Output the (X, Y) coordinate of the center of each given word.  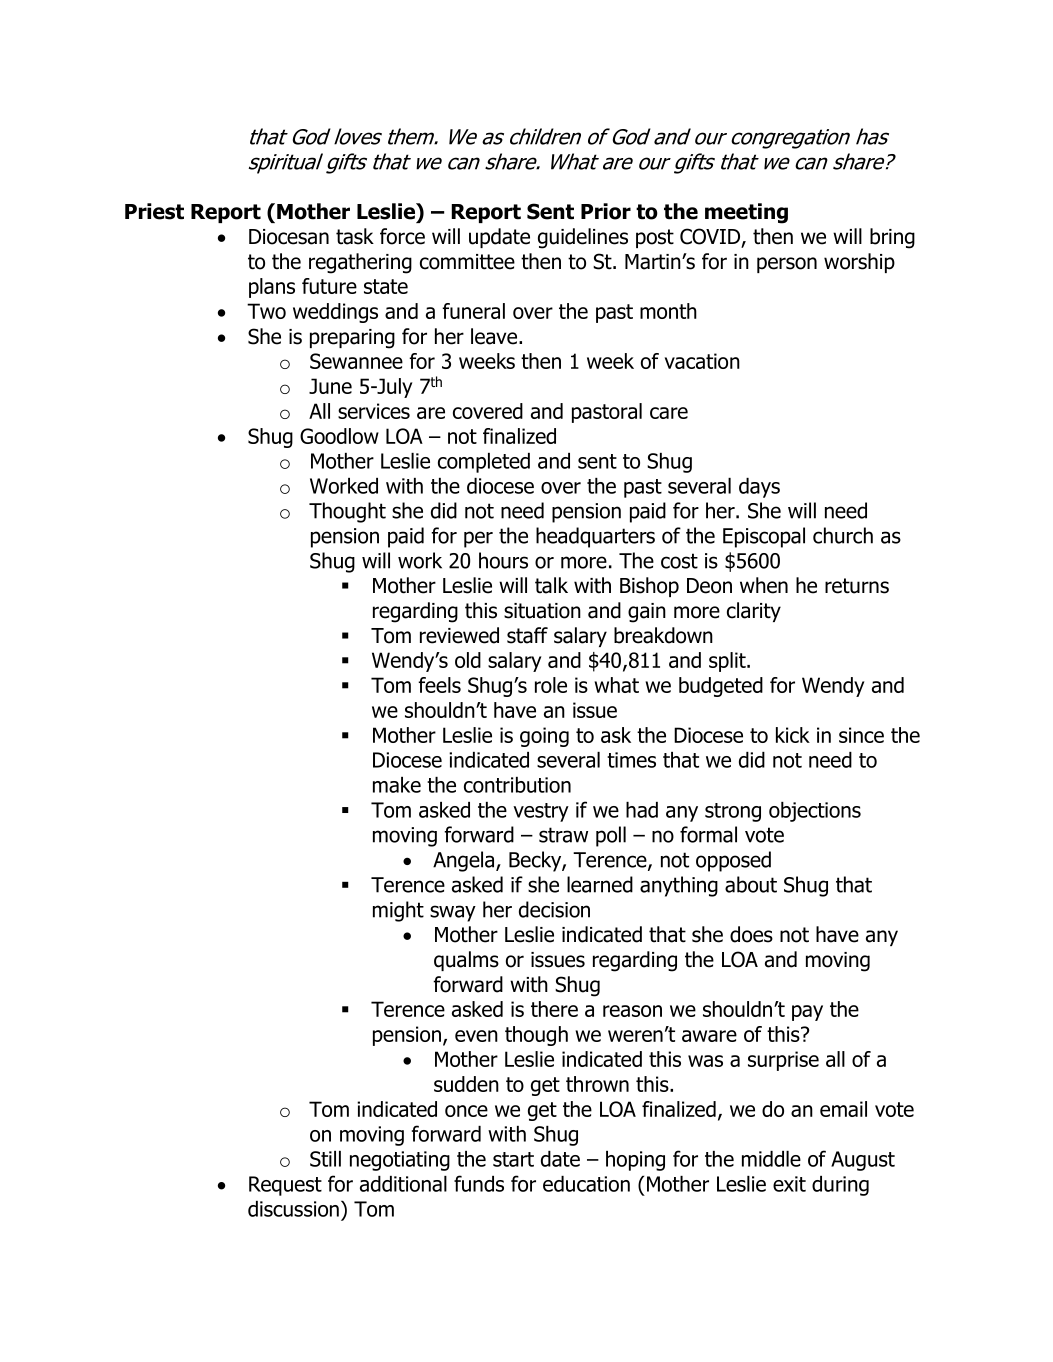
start (513, 1159)
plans (272, 288)
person (787, 265)
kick (793, 735)
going (544, 737)
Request (285, 1186)
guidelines (583, 238)
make (397, 785)
